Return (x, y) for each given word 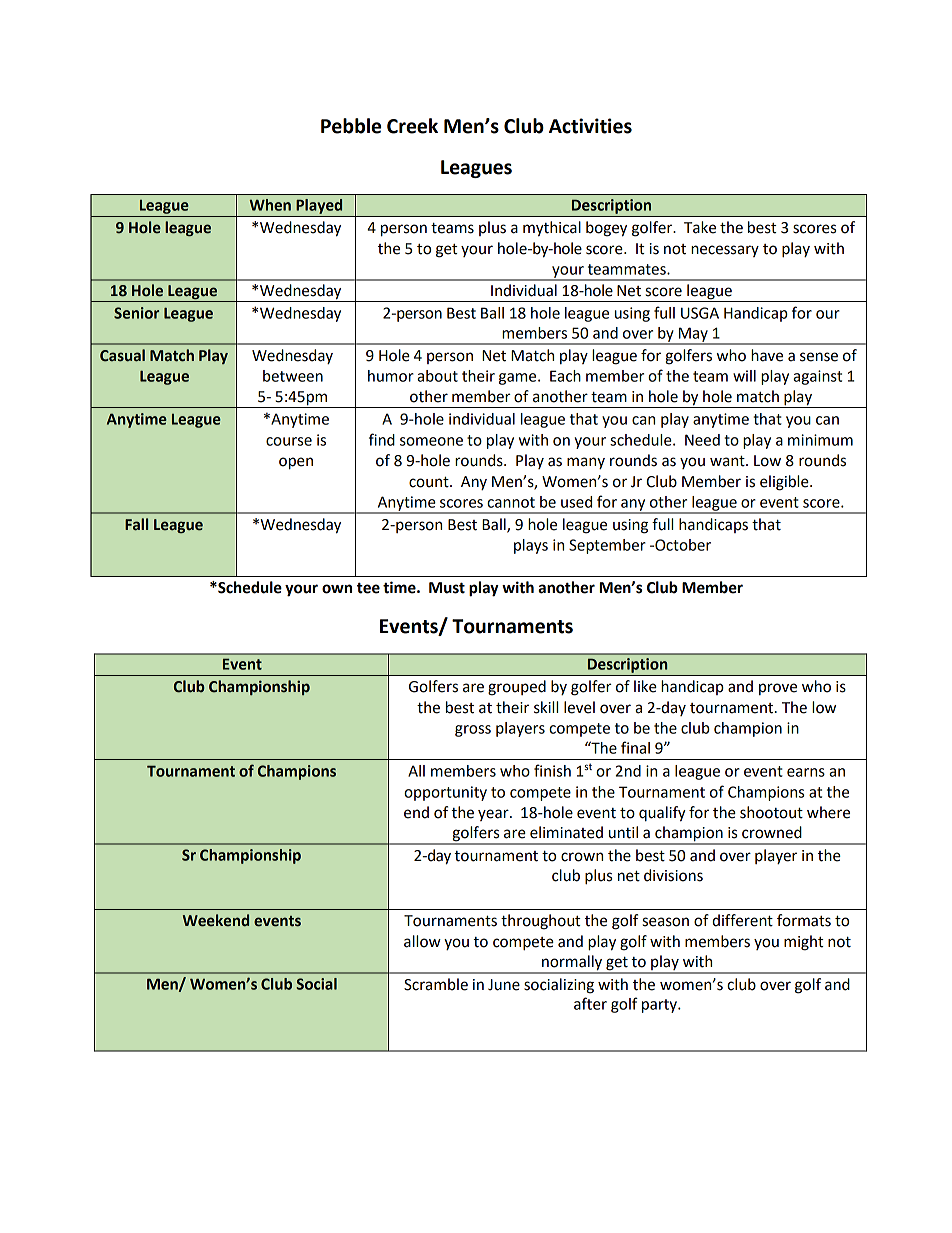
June (504, 985)
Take (700, 227)
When (270, 205)
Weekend (216, 920)
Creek (412, 126)
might (804, 943)
